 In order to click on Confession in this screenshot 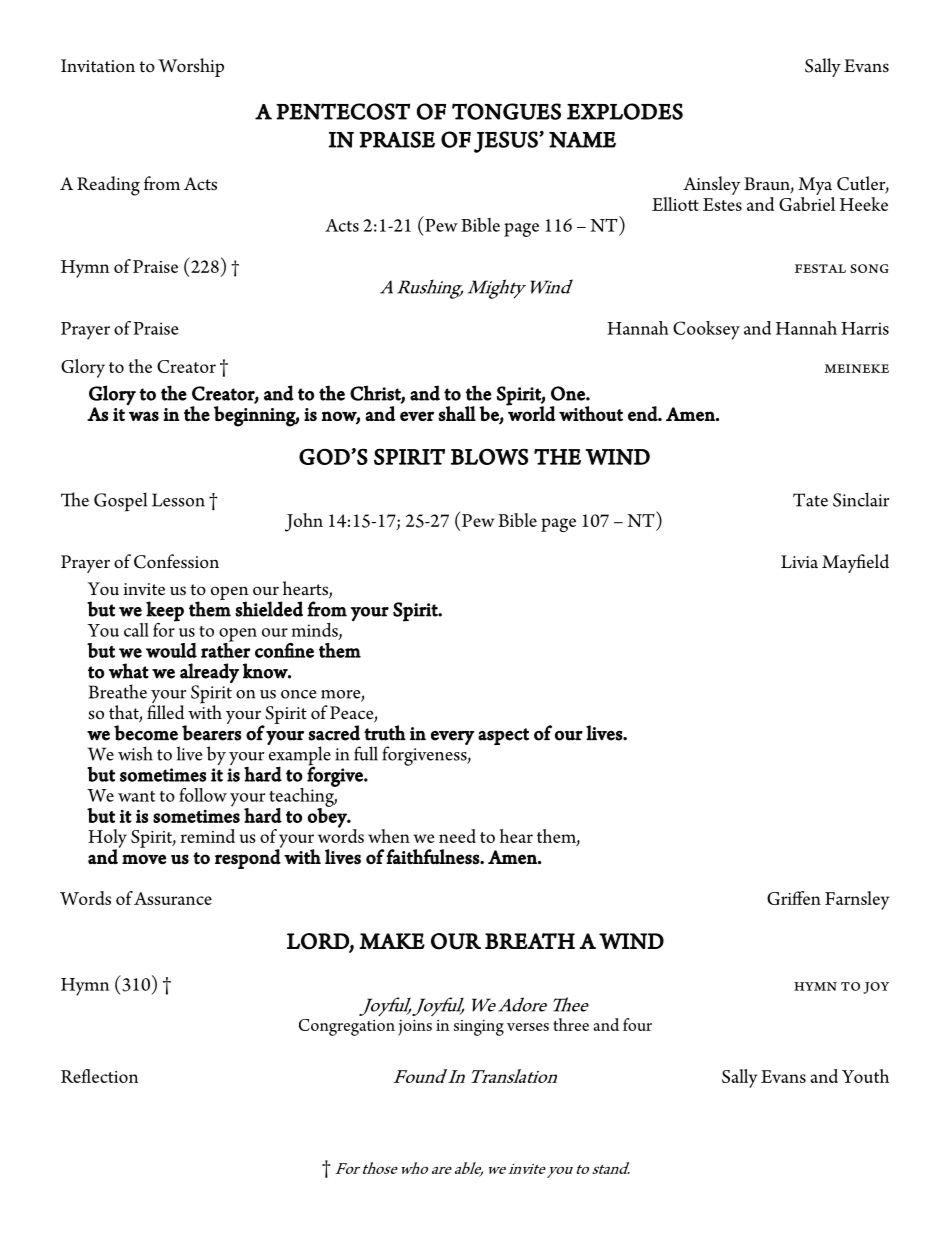, I will do `click(176, 561)`.
